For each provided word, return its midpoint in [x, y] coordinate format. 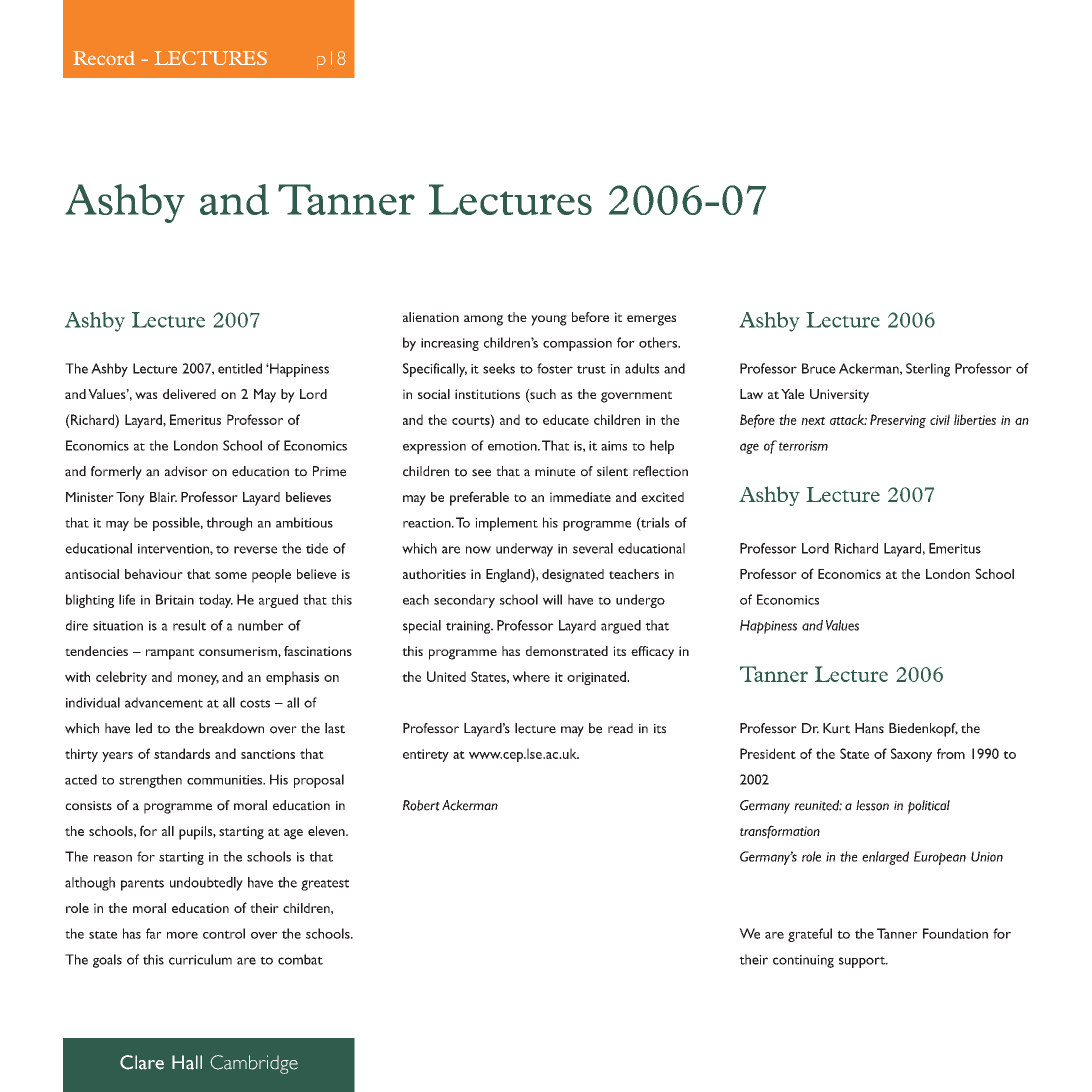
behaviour [154, 574]
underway [524, 550]
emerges [651, 320]
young [549, 320]
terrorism [803, 446]
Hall [187, 1062]
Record [104, 58]
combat [300, 959]
